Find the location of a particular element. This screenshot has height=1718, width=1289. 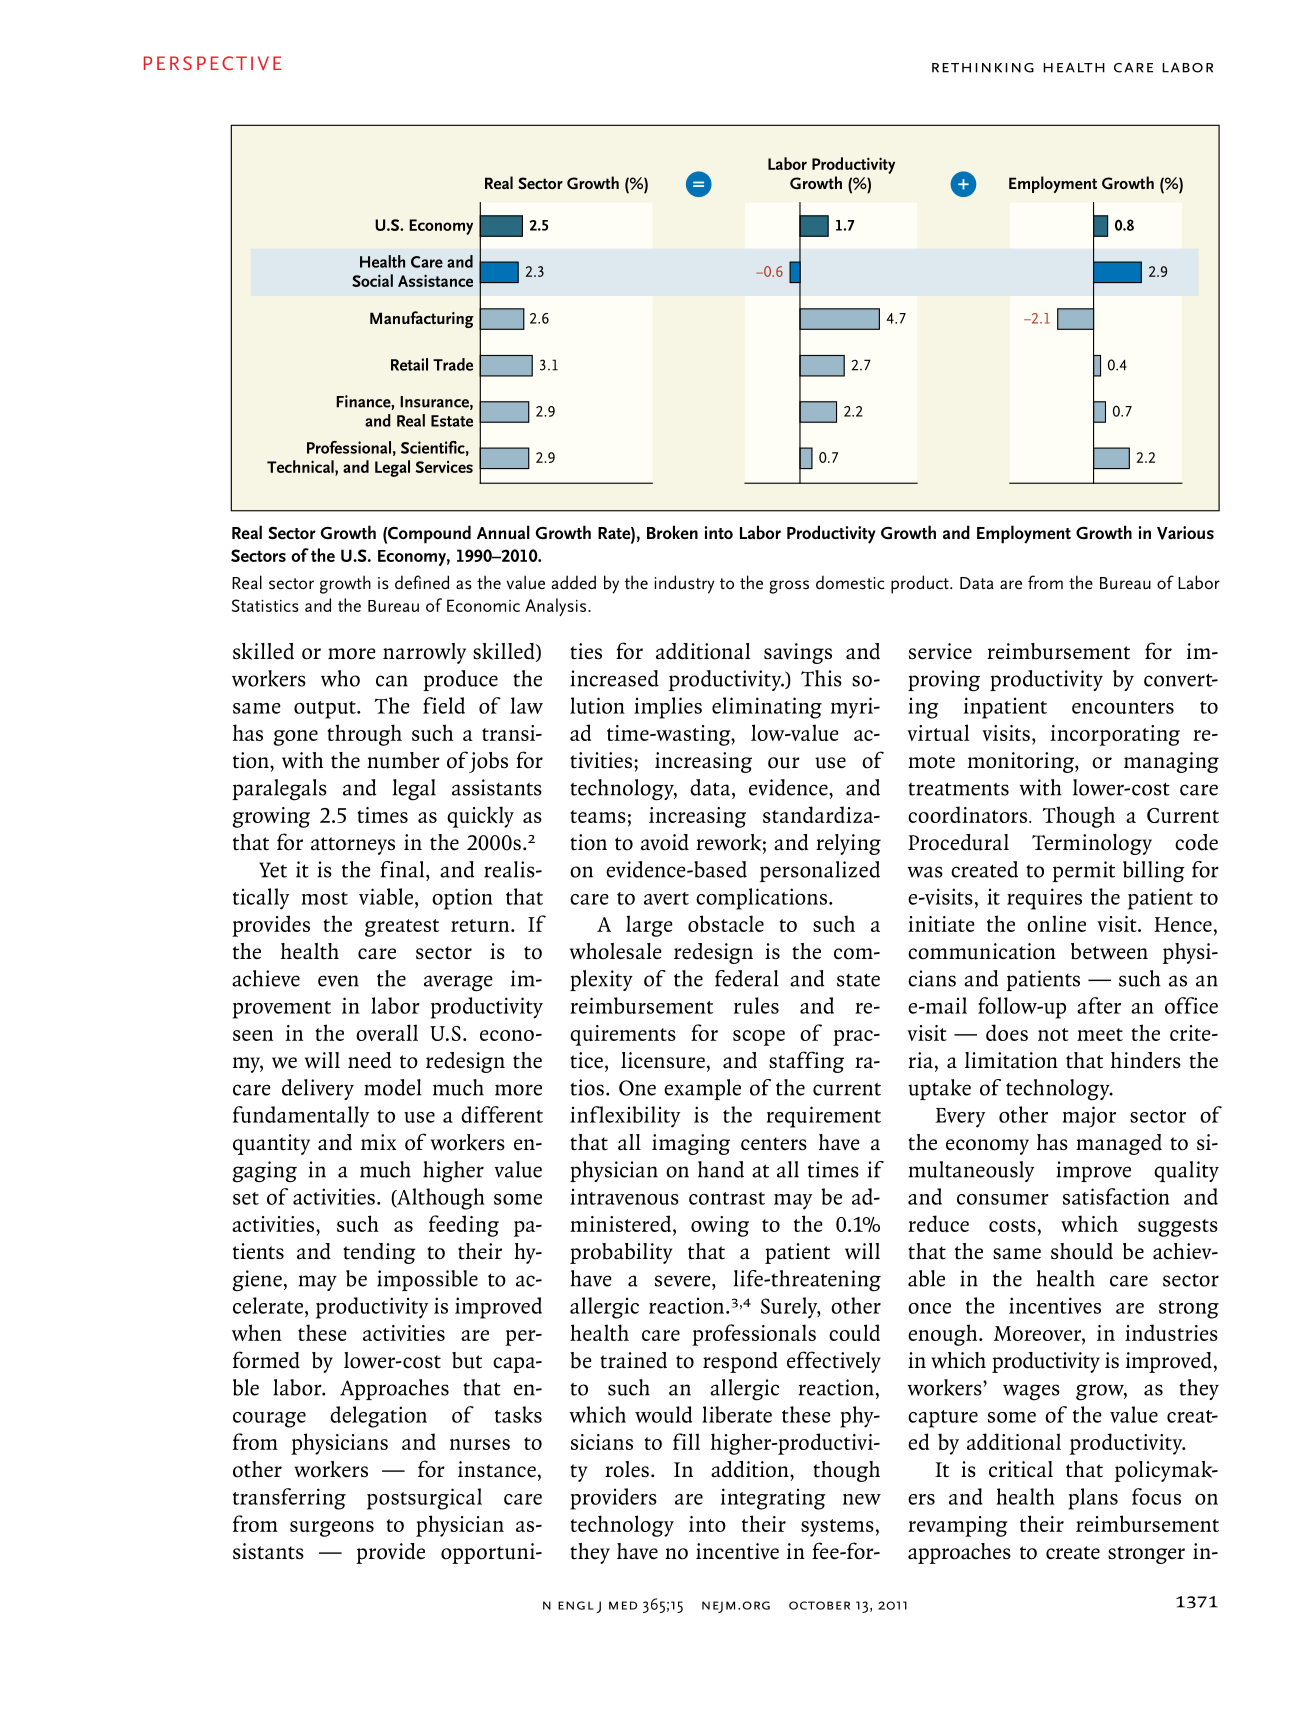

contrast is located at coordinates (727, 1198).
